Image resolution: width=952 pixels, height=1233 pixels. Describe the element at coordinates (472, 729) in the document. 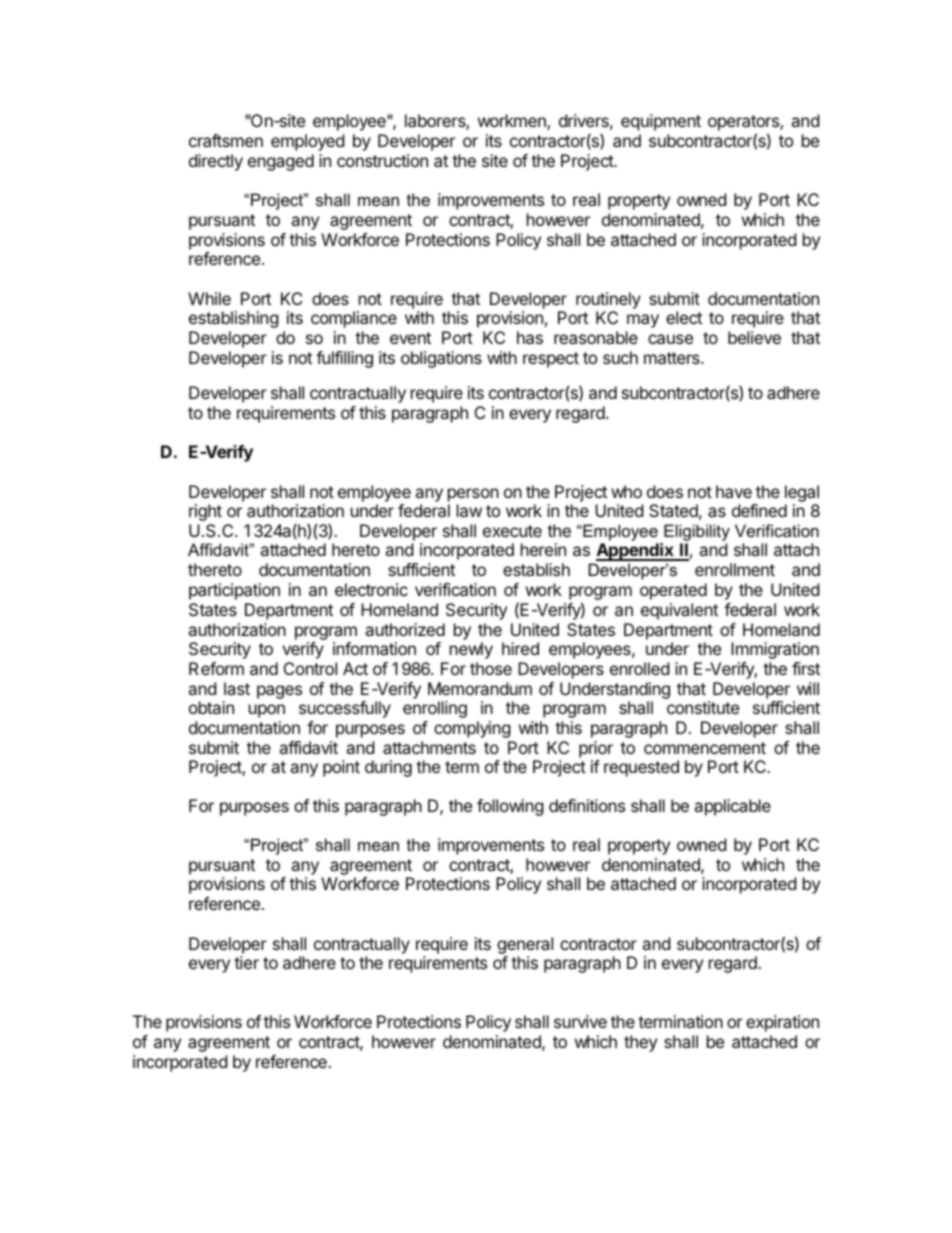

I see `complying` at that location.
